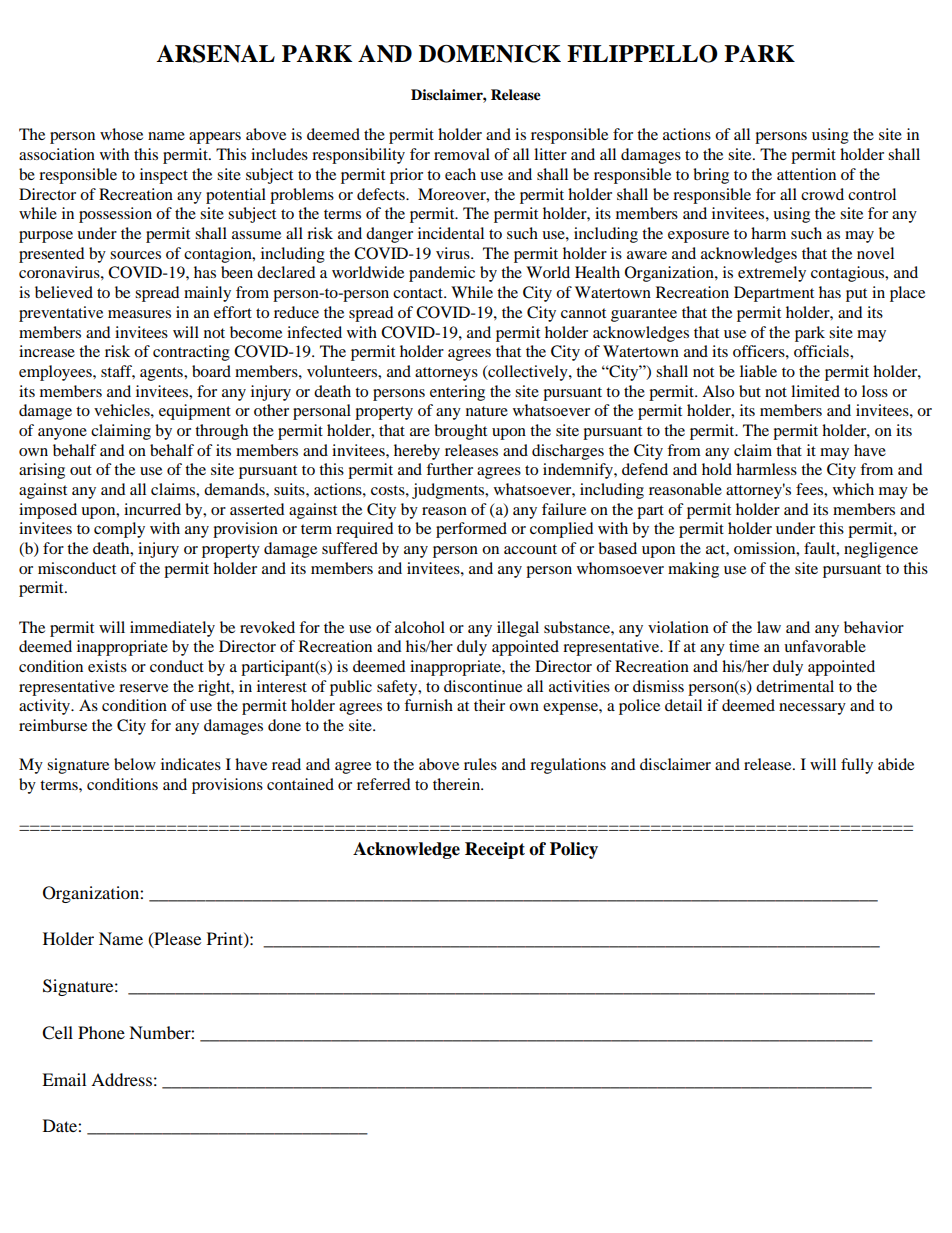 Image resolution: width=952 pixels, height=1233 pixels. I want to click on whose, so click(121, 134).
